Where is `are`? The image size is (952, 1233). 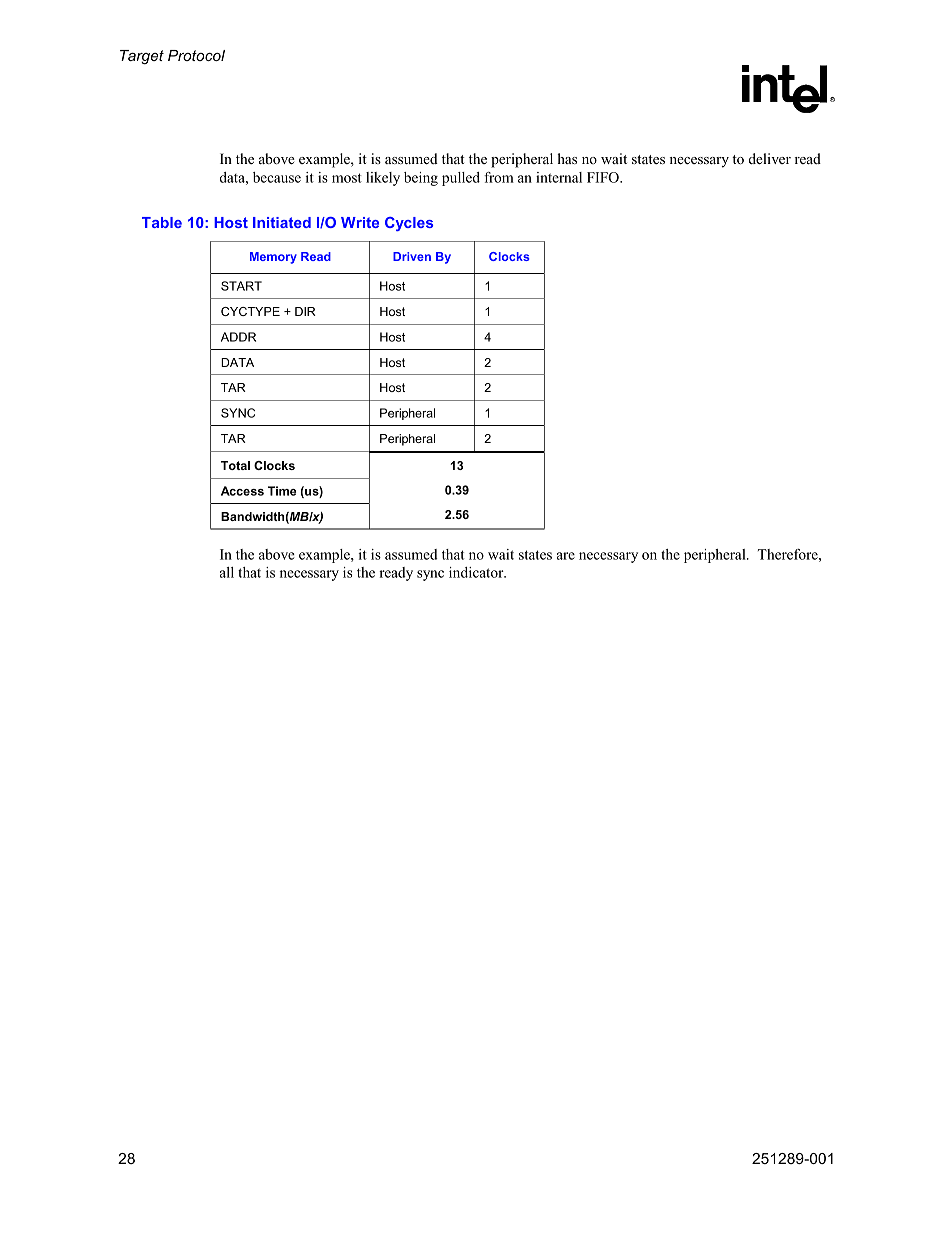
are is located at coordinates (566, 556).
